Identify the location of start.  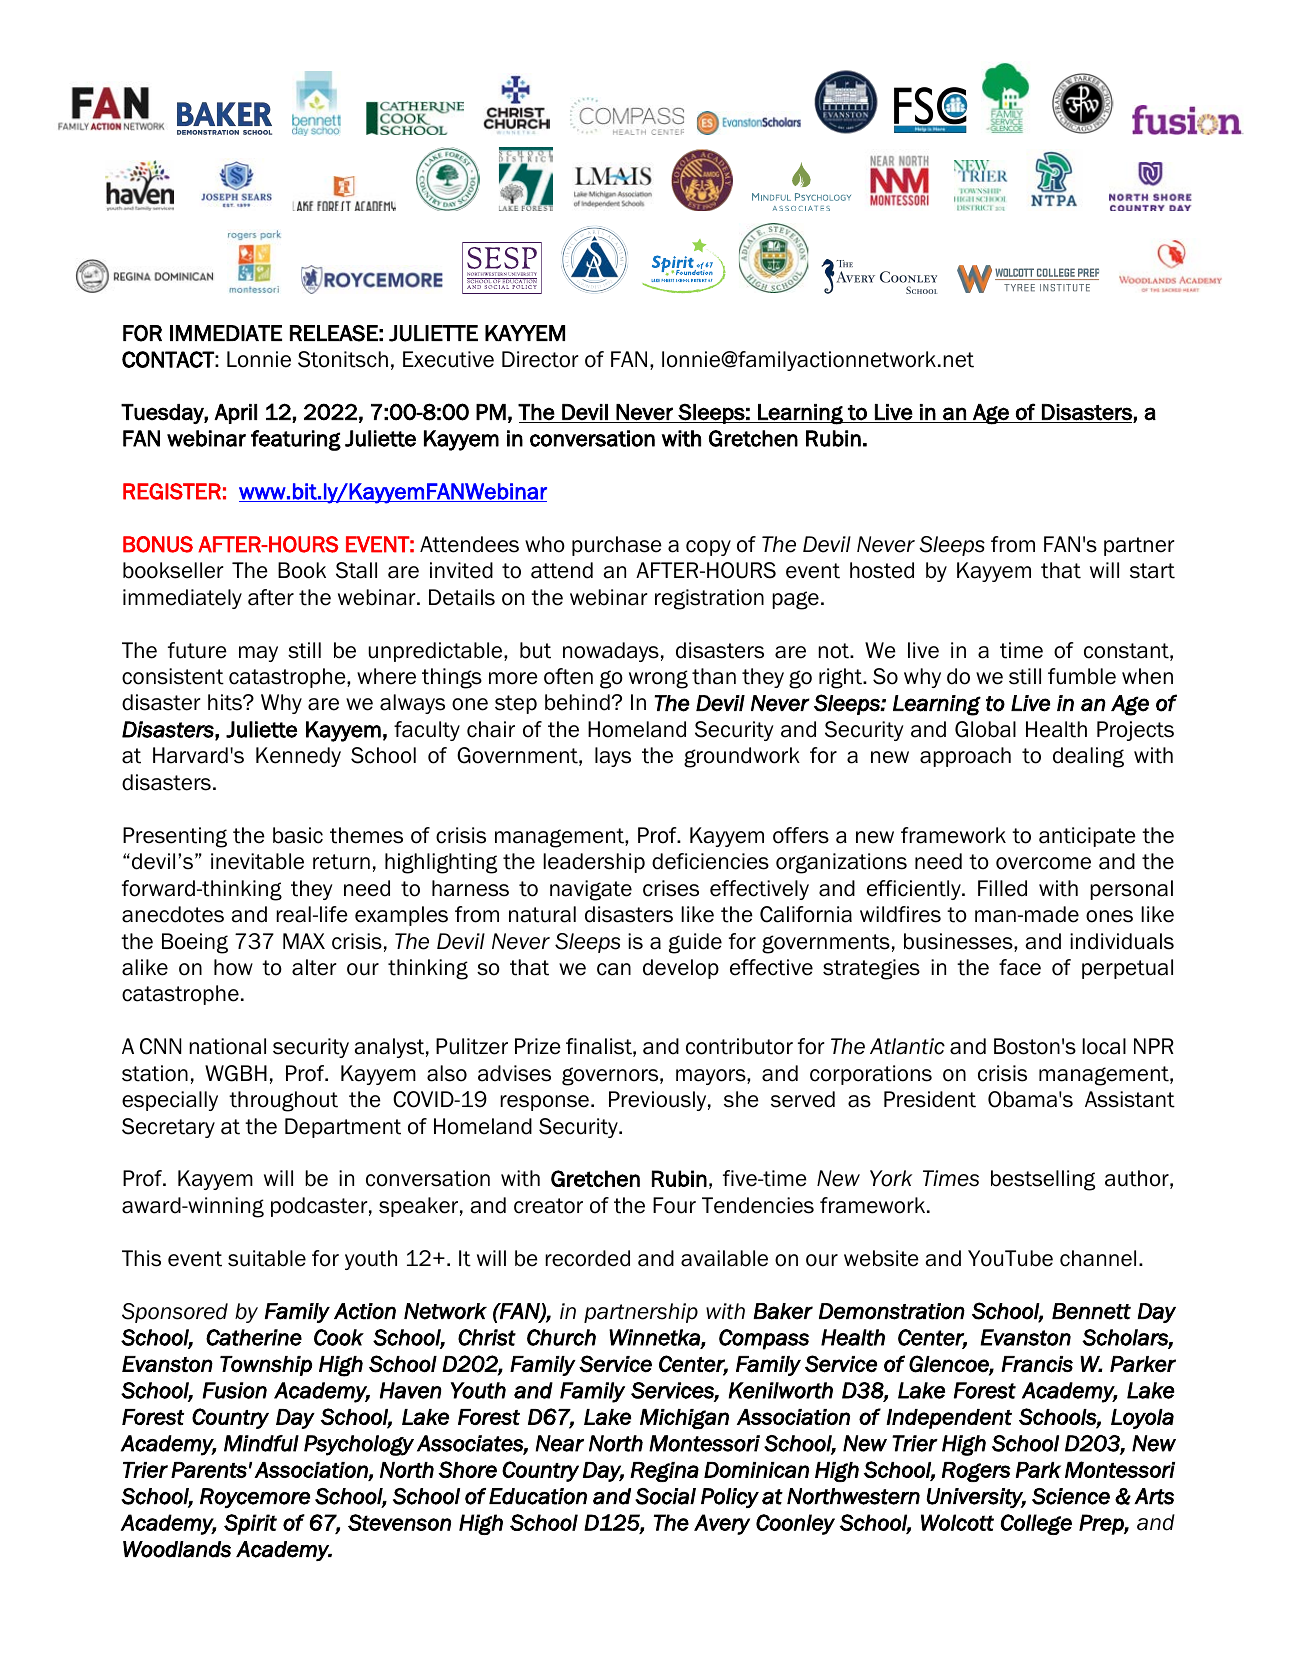
(1152, 571).
